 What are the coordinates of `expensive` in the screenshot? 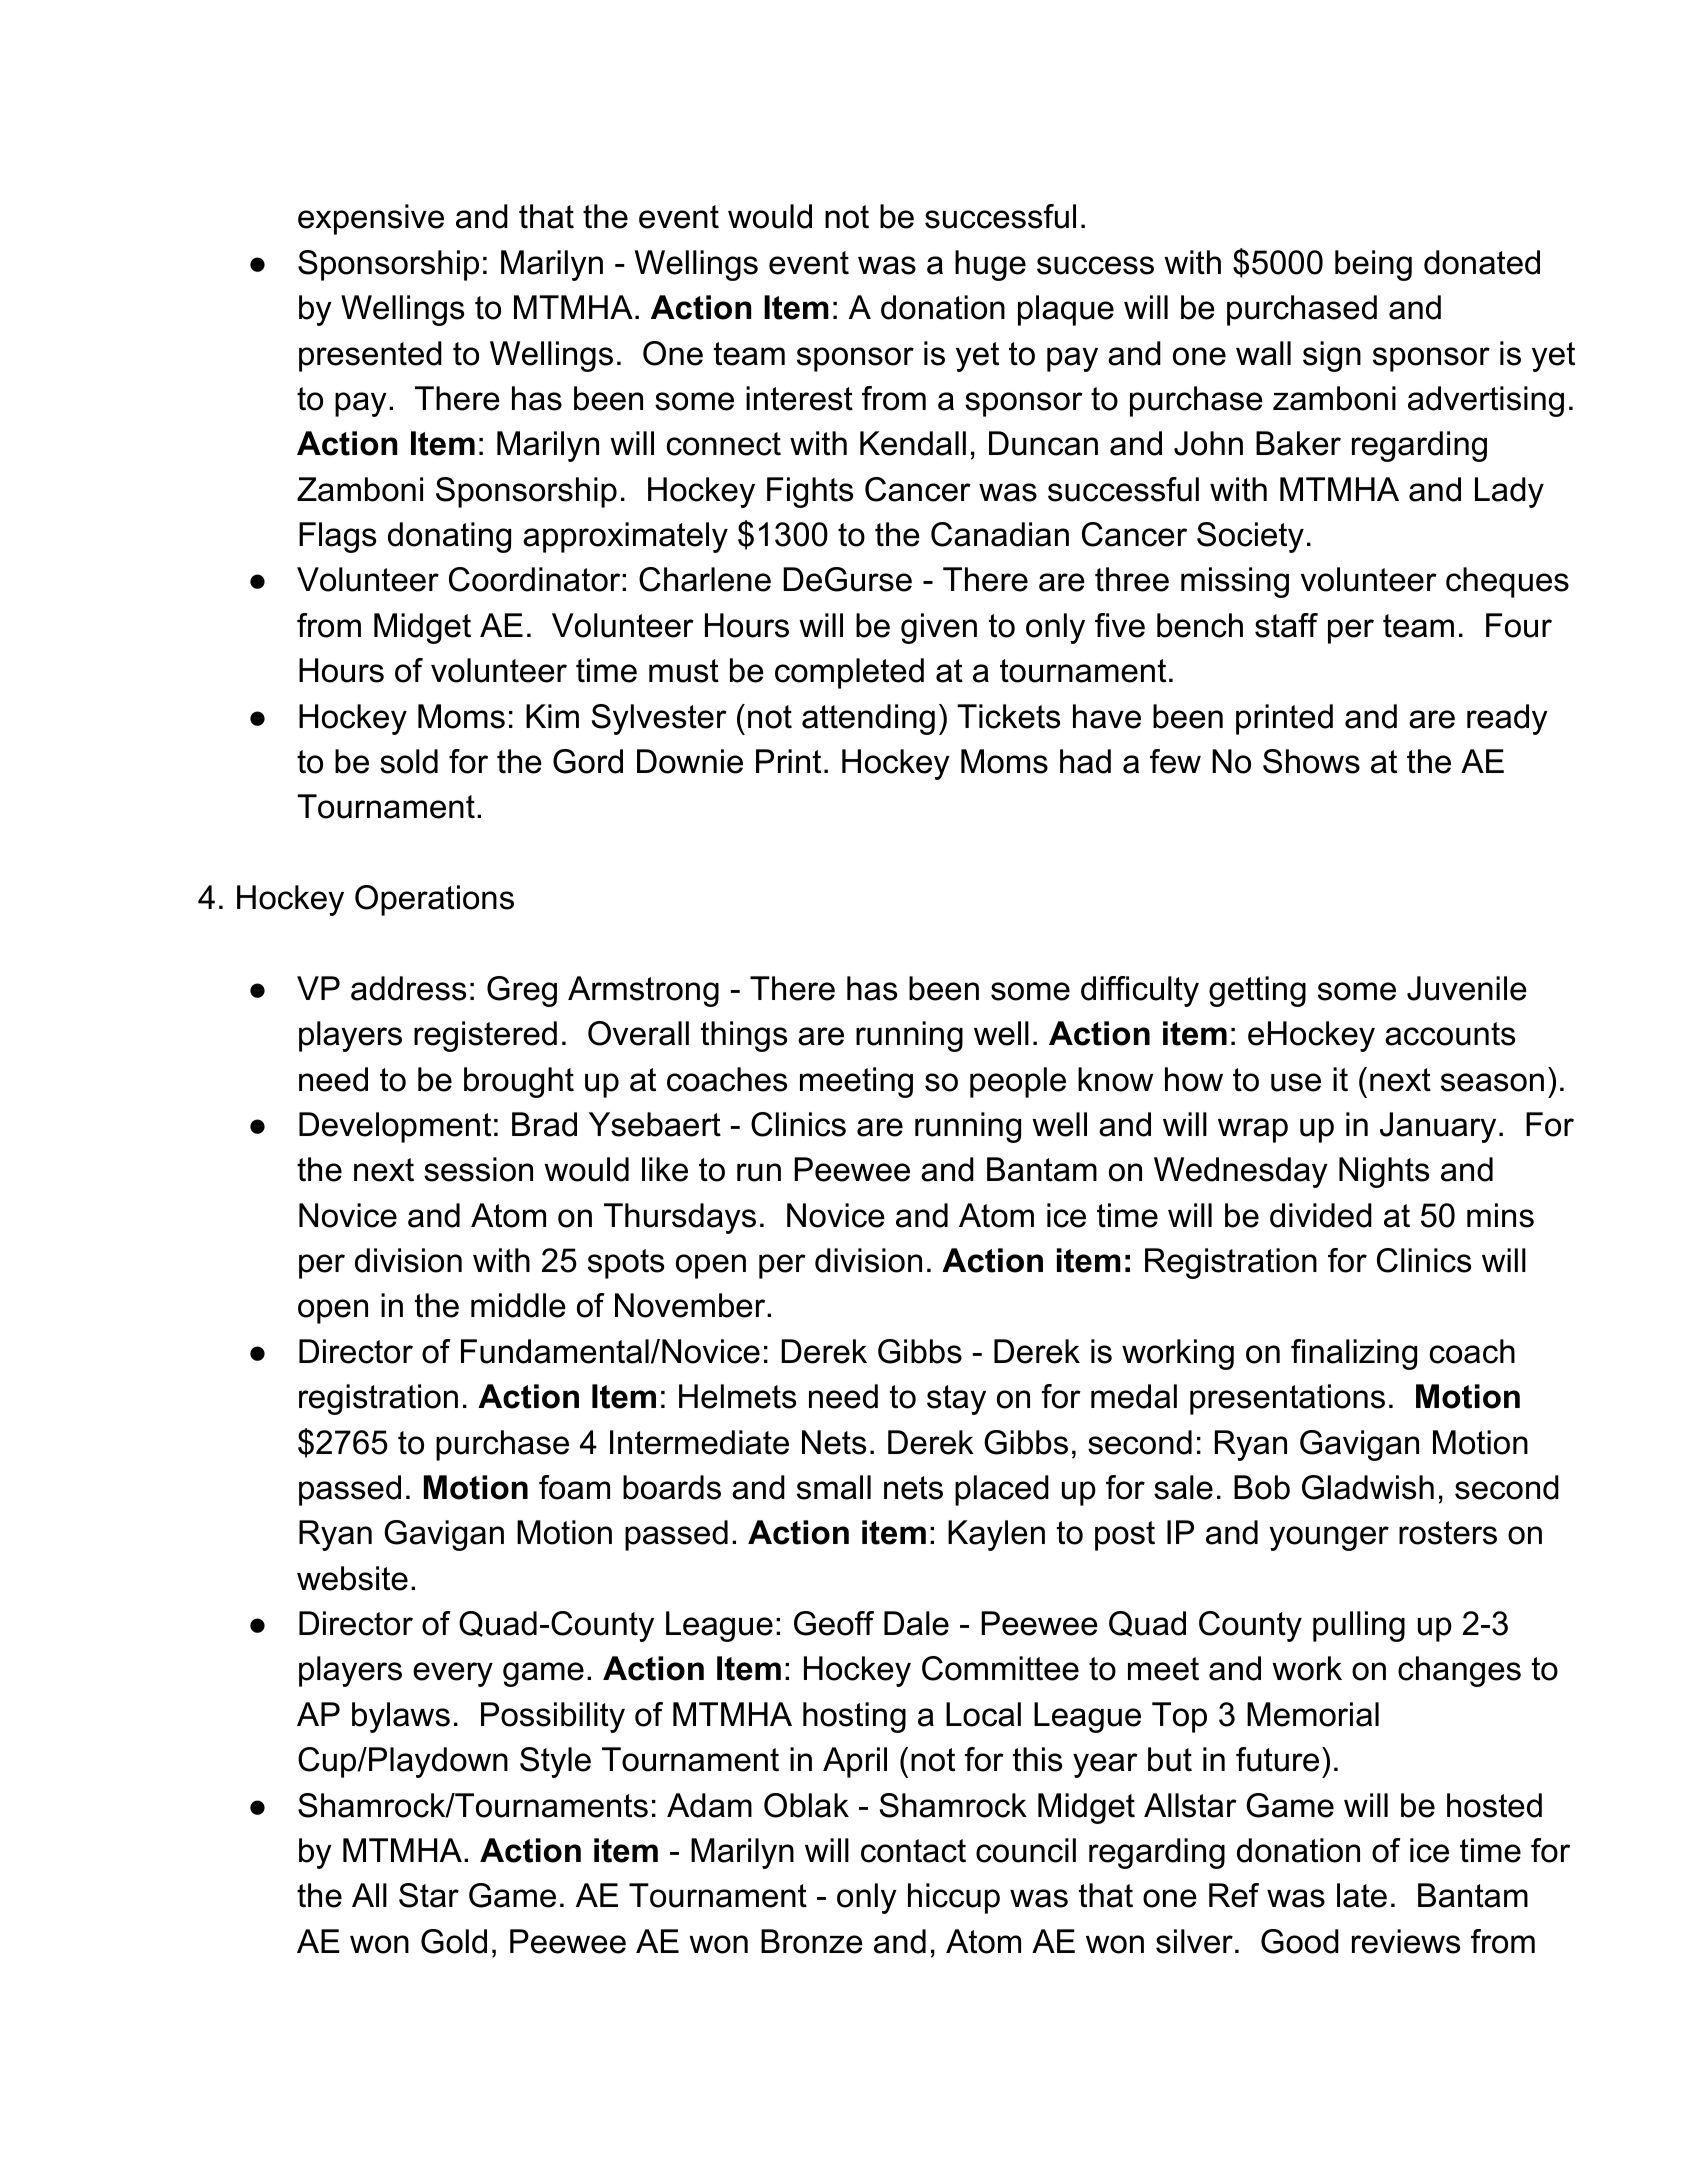 It's located at (371, 219).
